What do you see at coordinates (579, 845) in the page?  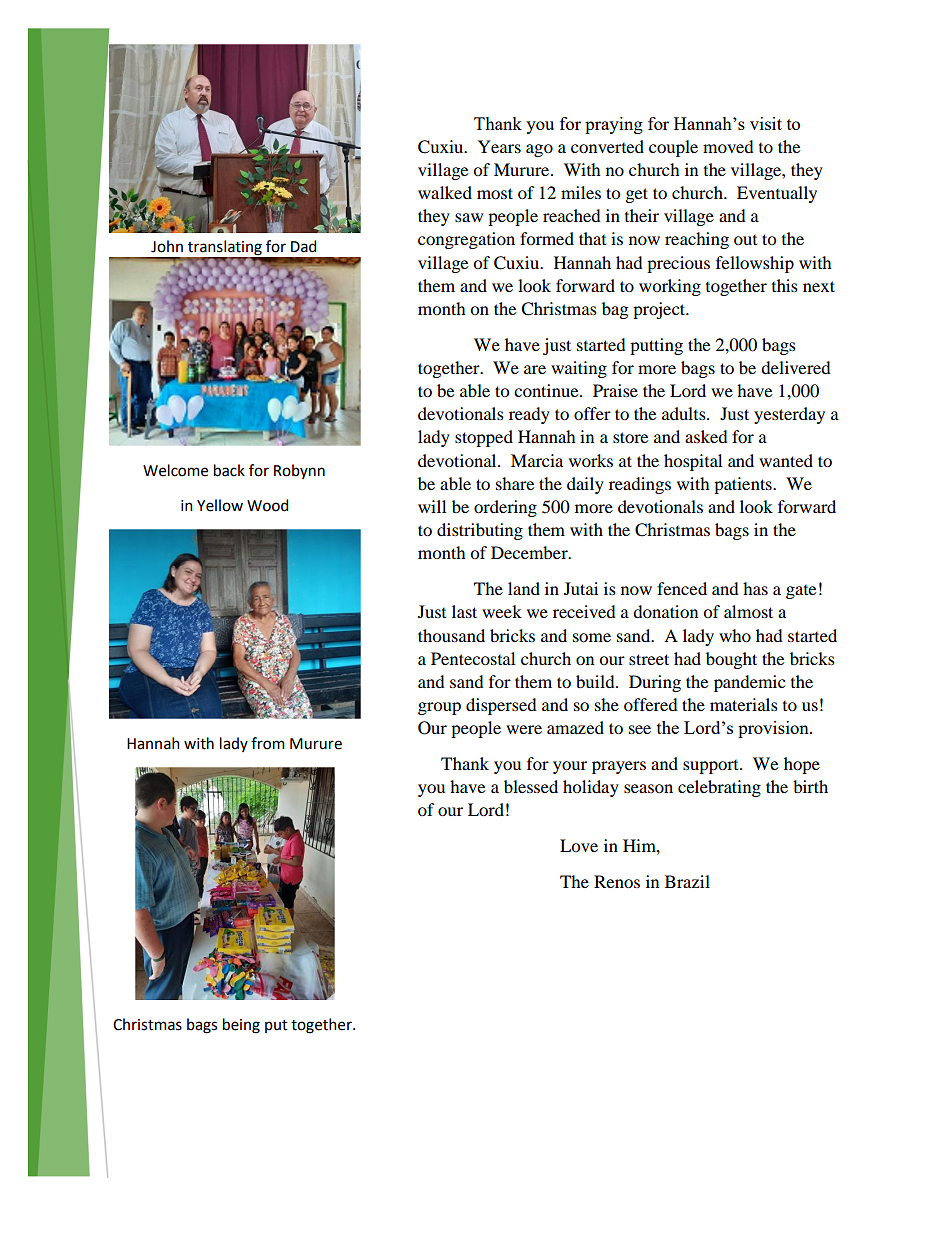 I see `Love` at bounding box center [579, 845].
